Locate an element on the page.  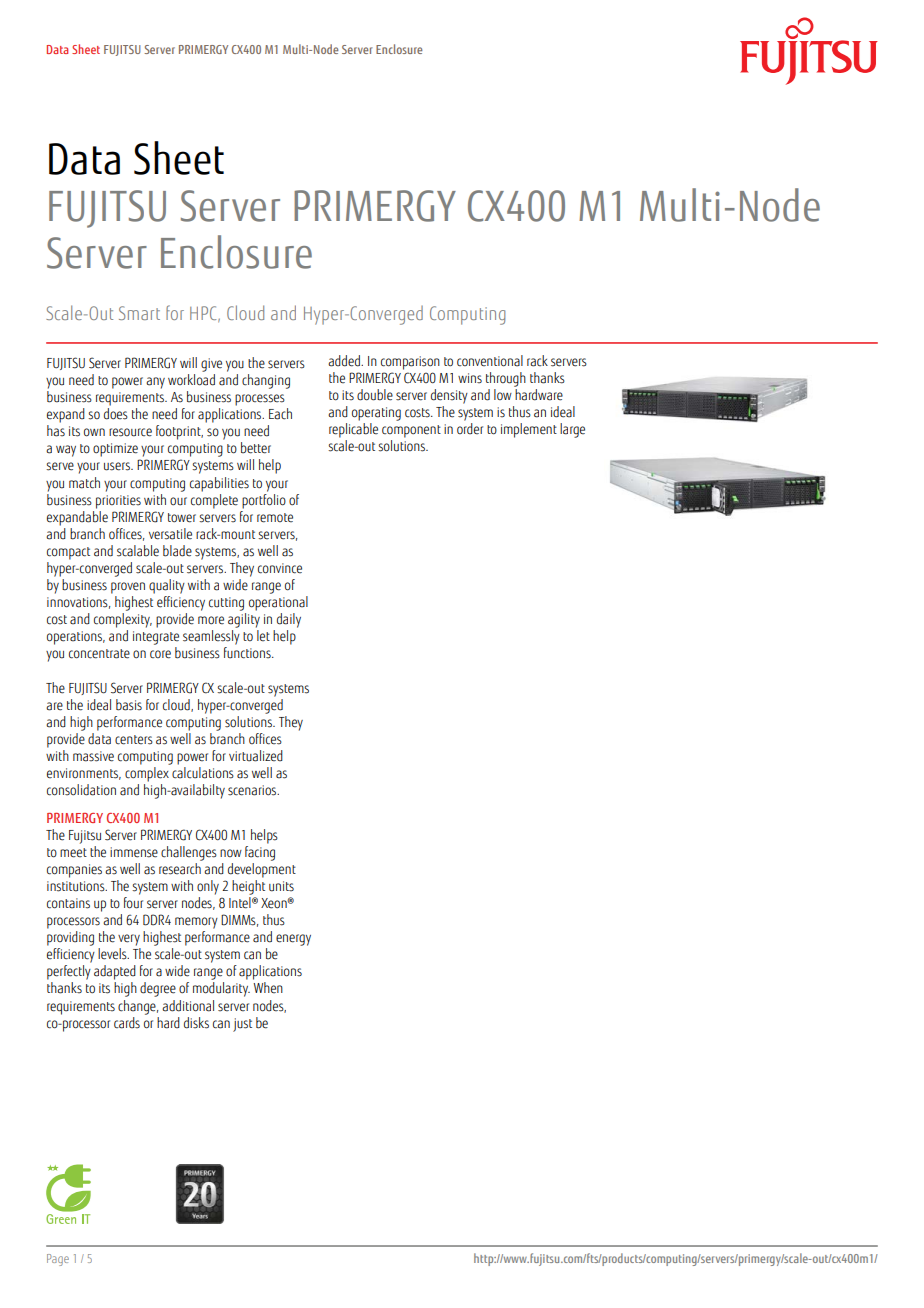
conventional is located at coordinates (490, 361).
